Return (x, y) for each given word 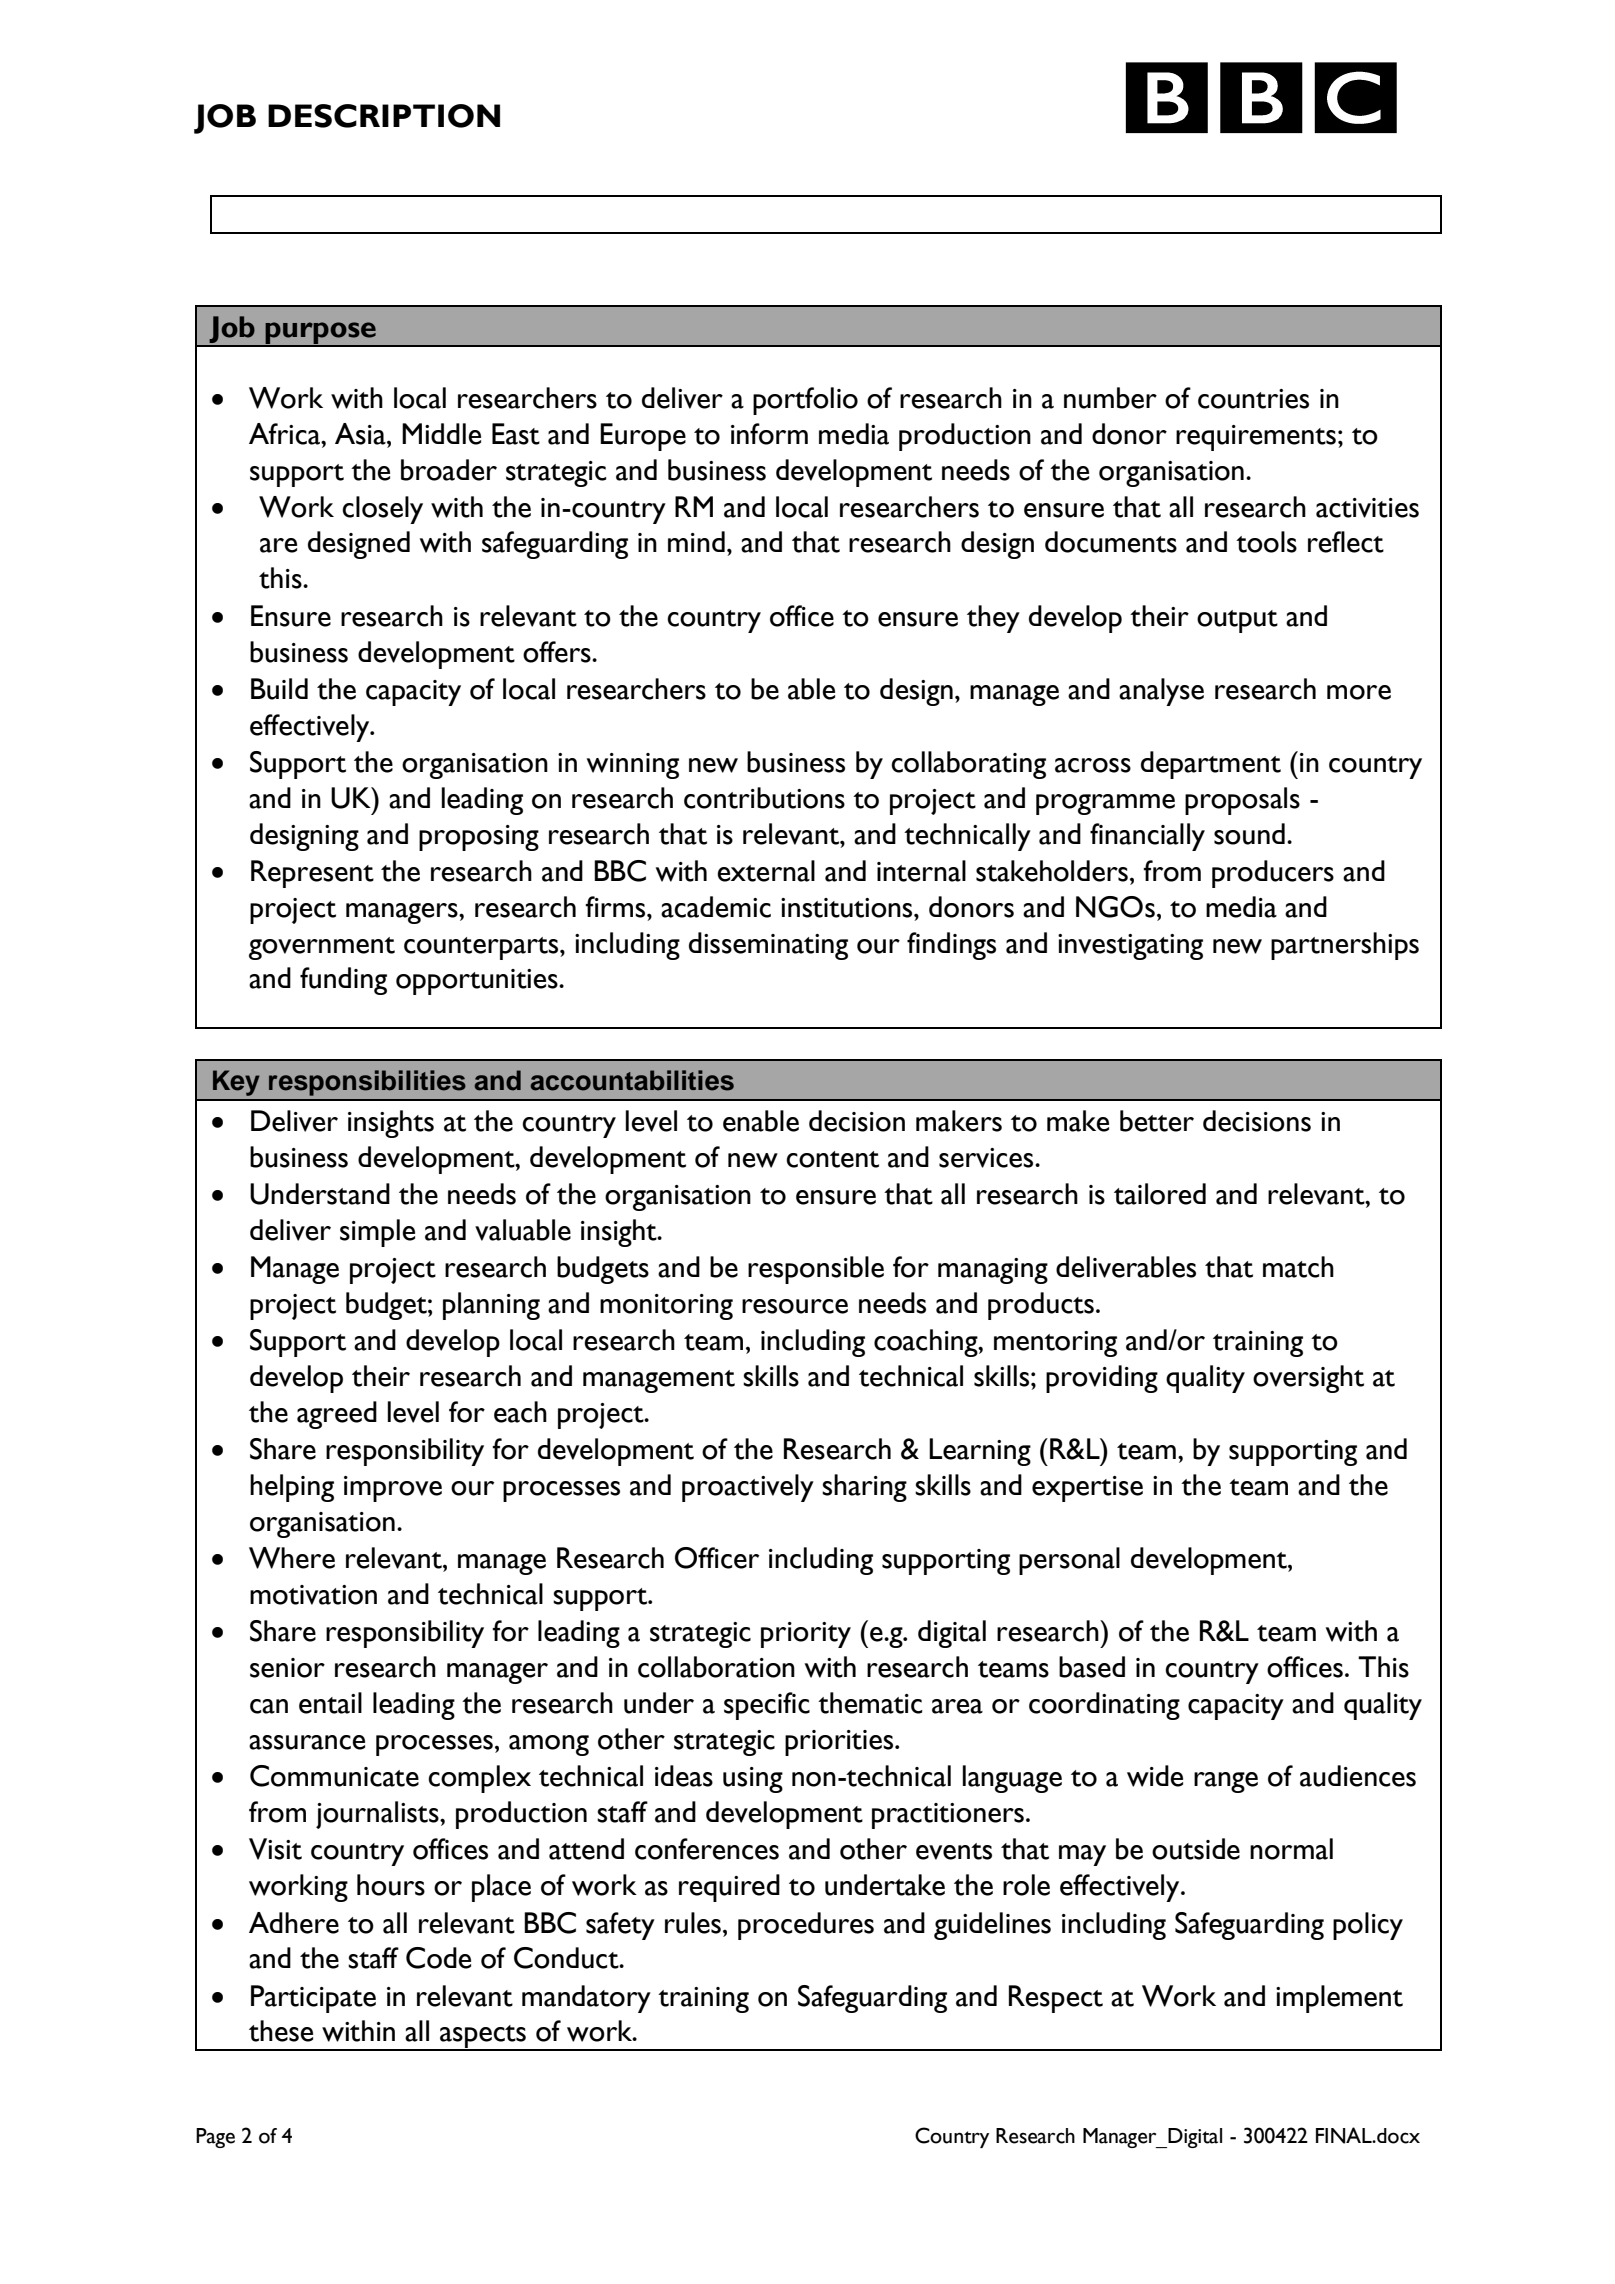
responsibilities (367, 1083)
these (281, 2031)
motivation (313, 1595)
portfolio (805, 401)
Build (279, 689)
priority (806, 1635)
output (1237, 621)
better (1157, 1121)
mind (696, 541)
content (832, 1159)
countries (1253, 399)
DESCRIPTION (384, 116)
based (1092, 1667)
